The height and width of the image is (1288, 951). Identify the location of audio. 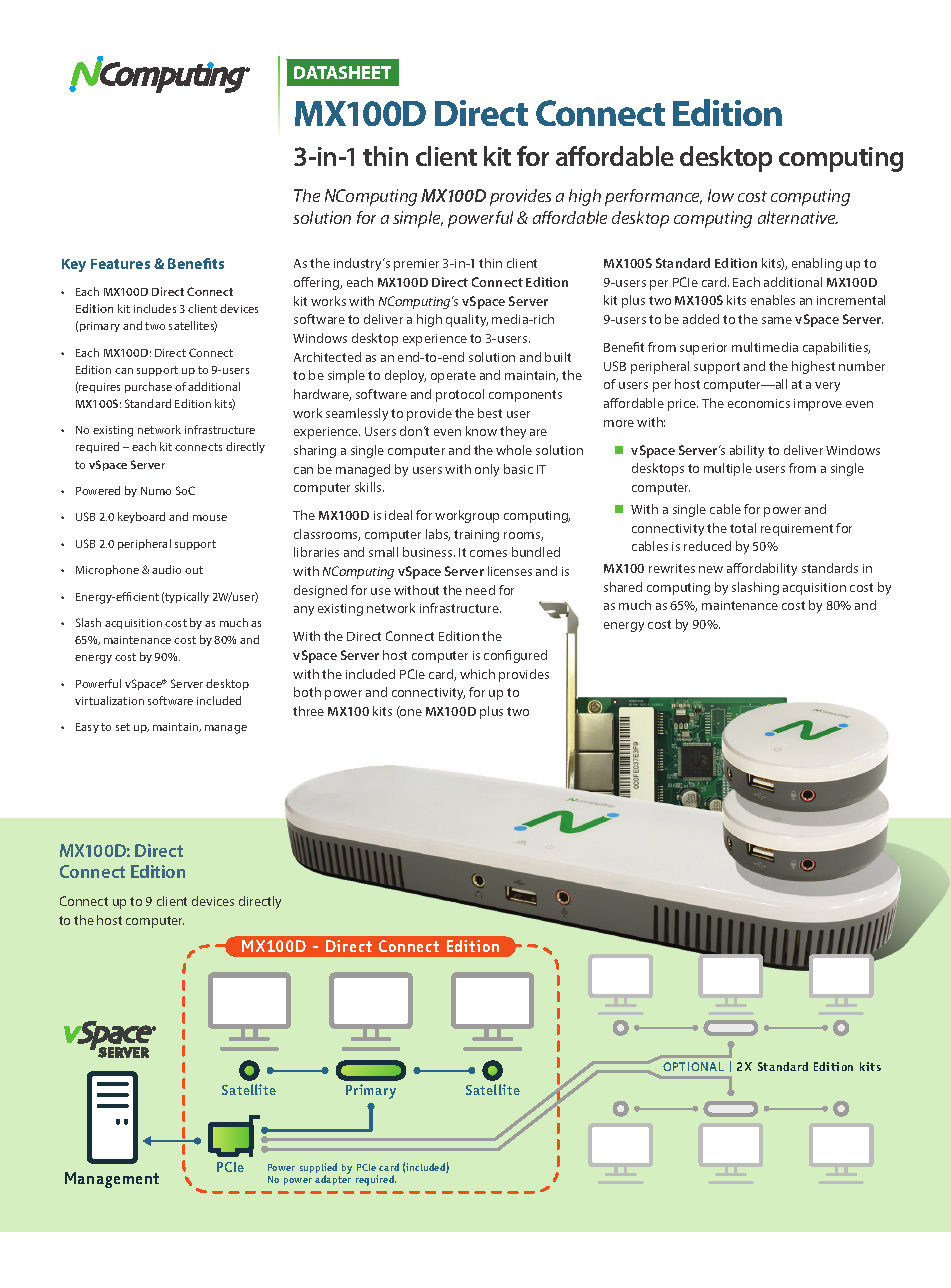
(166, 569).
